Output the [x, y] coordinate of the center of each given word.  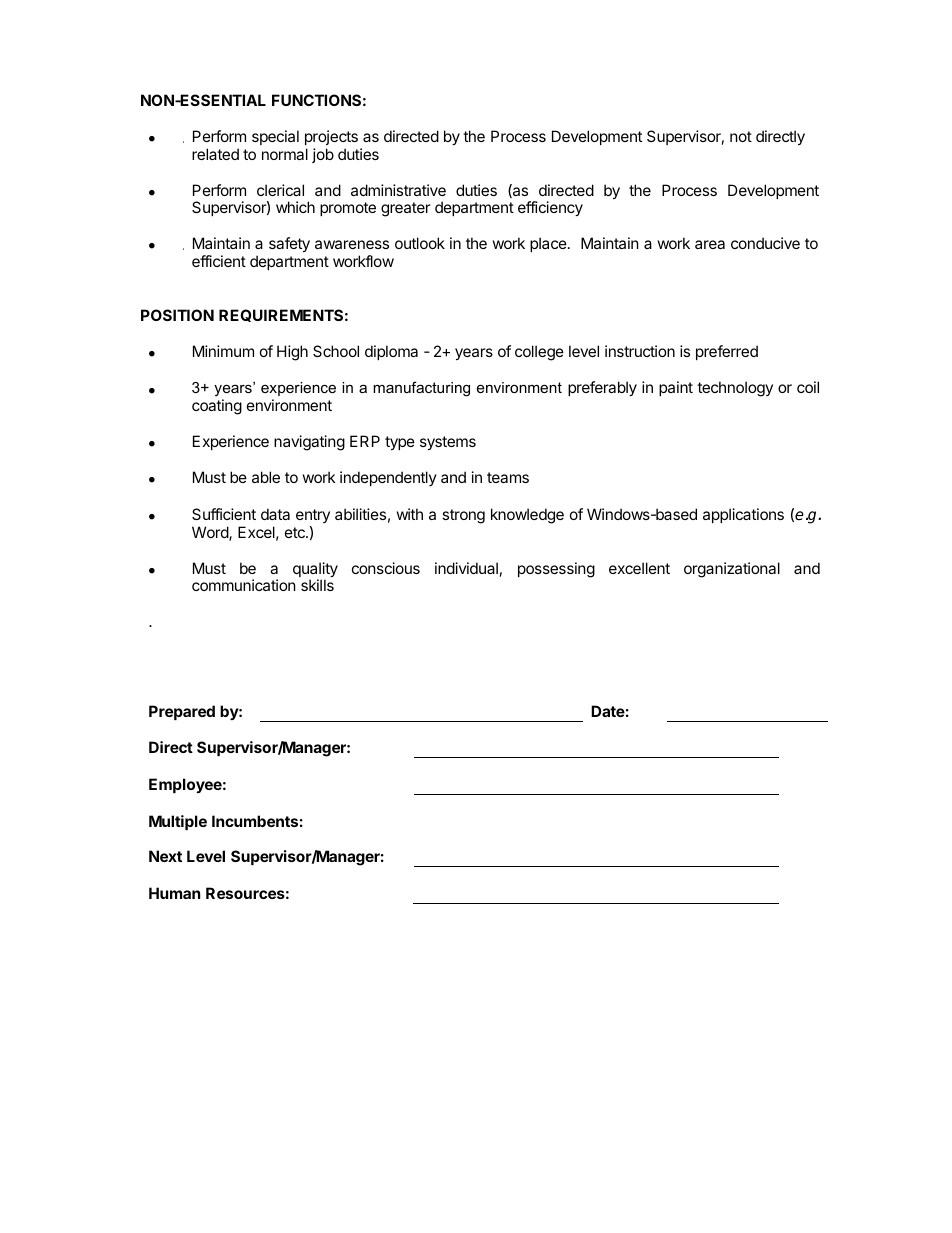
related [215, 154]
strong [463, 516]
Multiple [178, 822]
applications [743, 515]
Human [174, 893]
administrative [398, 190]
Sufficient [224, 514]
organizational [732, 570]
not [741, 136]
